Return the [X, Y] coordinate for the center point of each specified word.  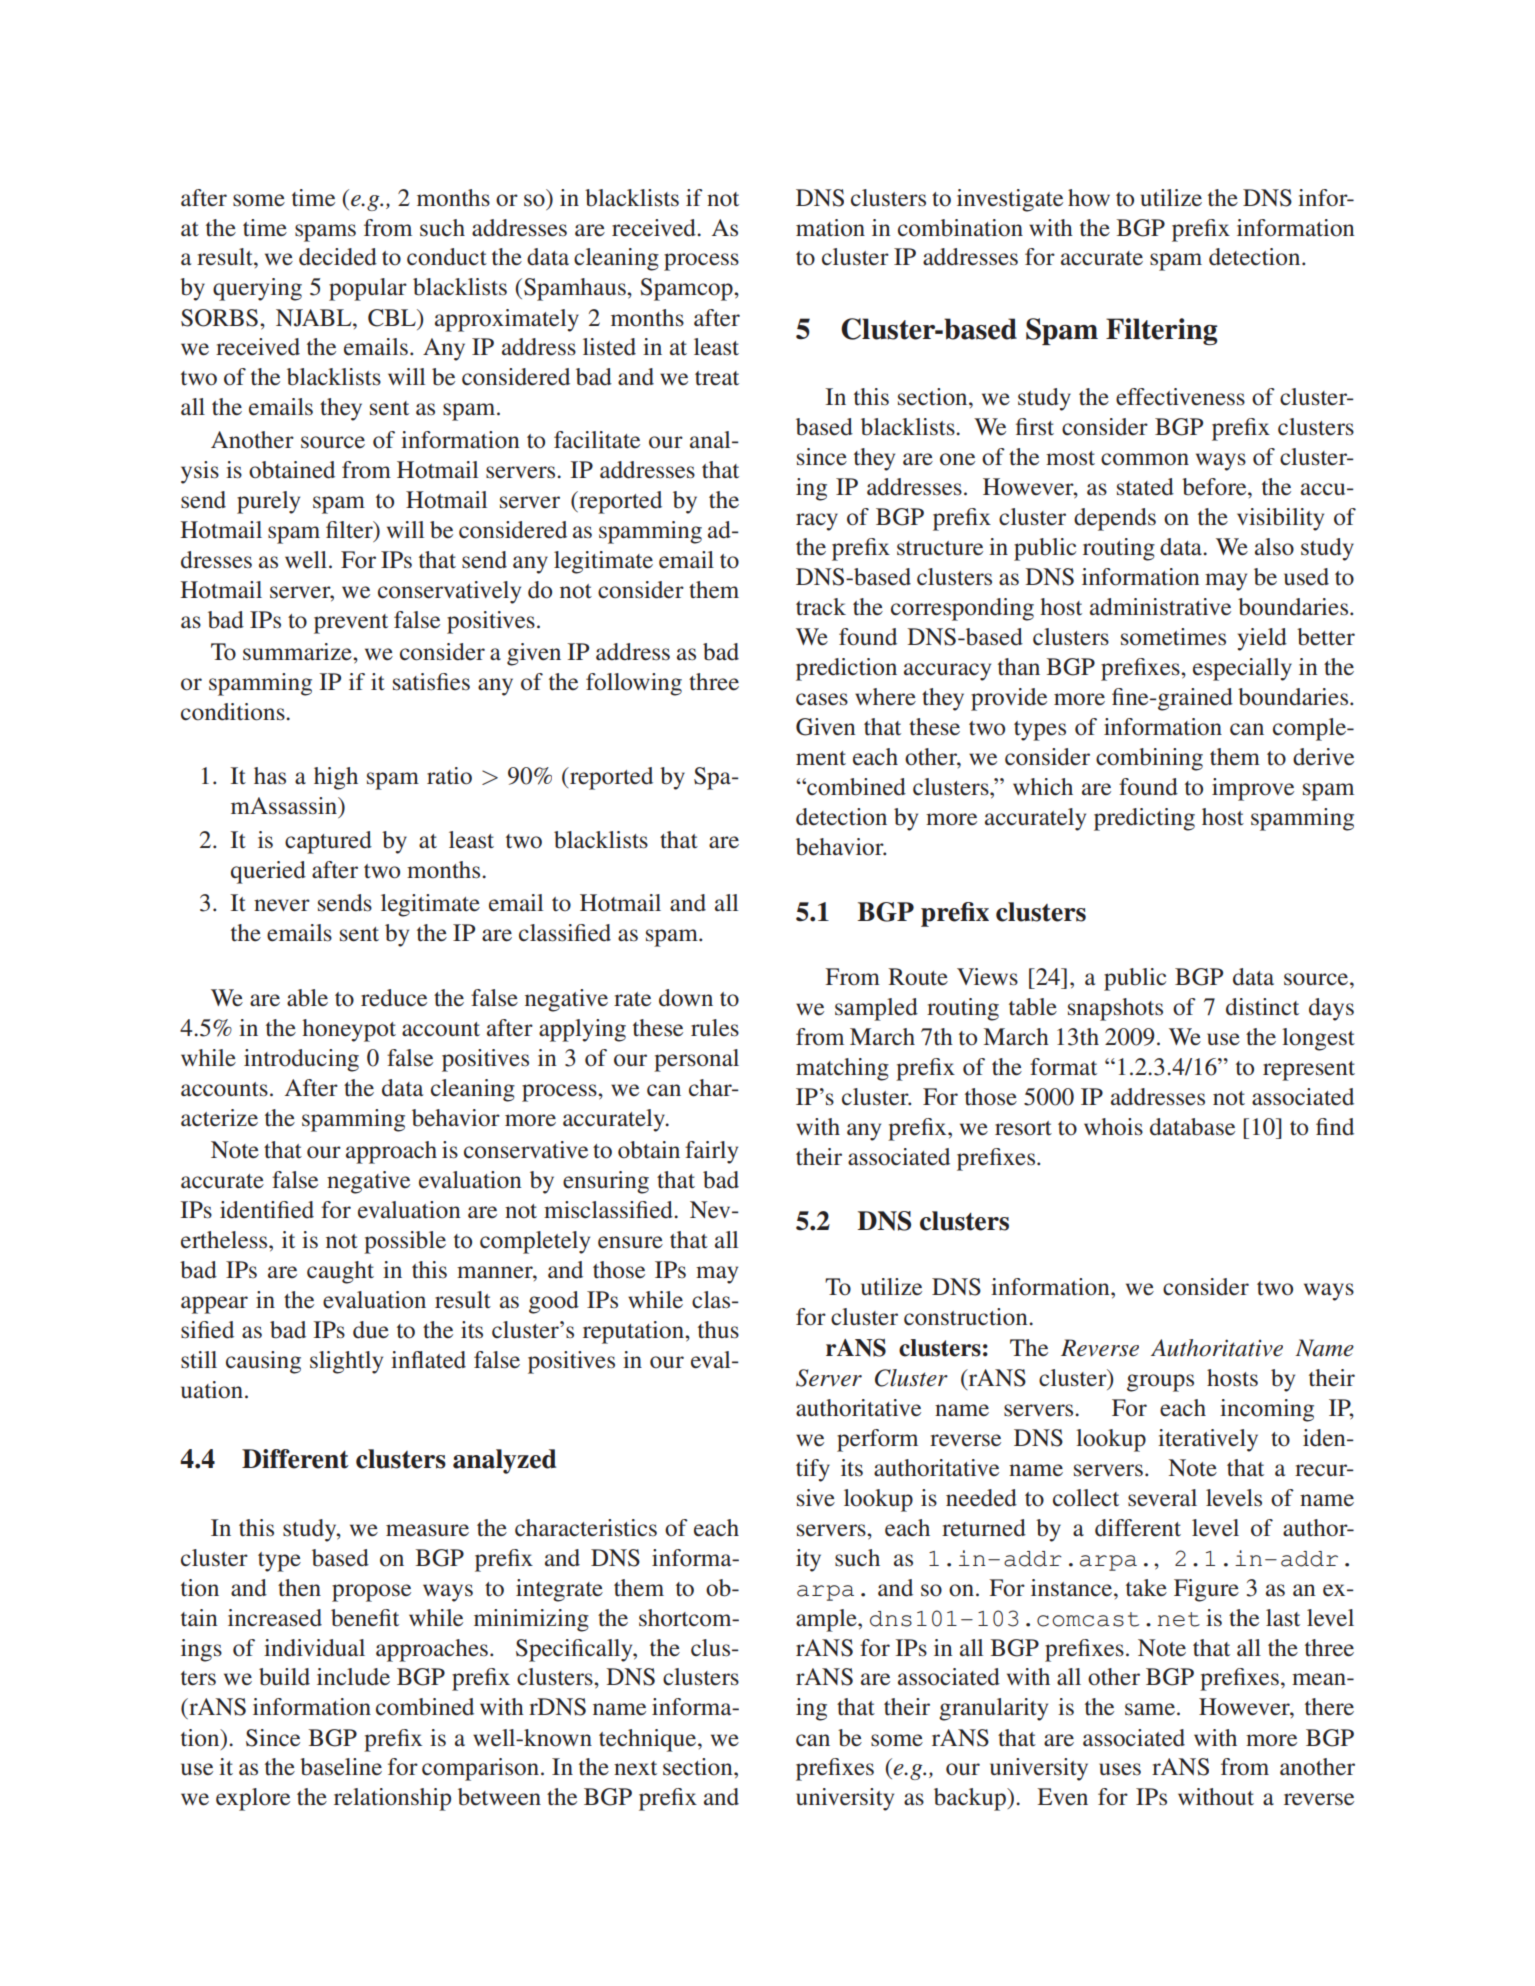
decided [338, 257]
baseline [341, 1767]
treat [717, 378]
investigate [1010, 200]
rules [715, 1028]
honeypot [349, 1030]
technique [649, 1740]
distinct [1262, 1007]
